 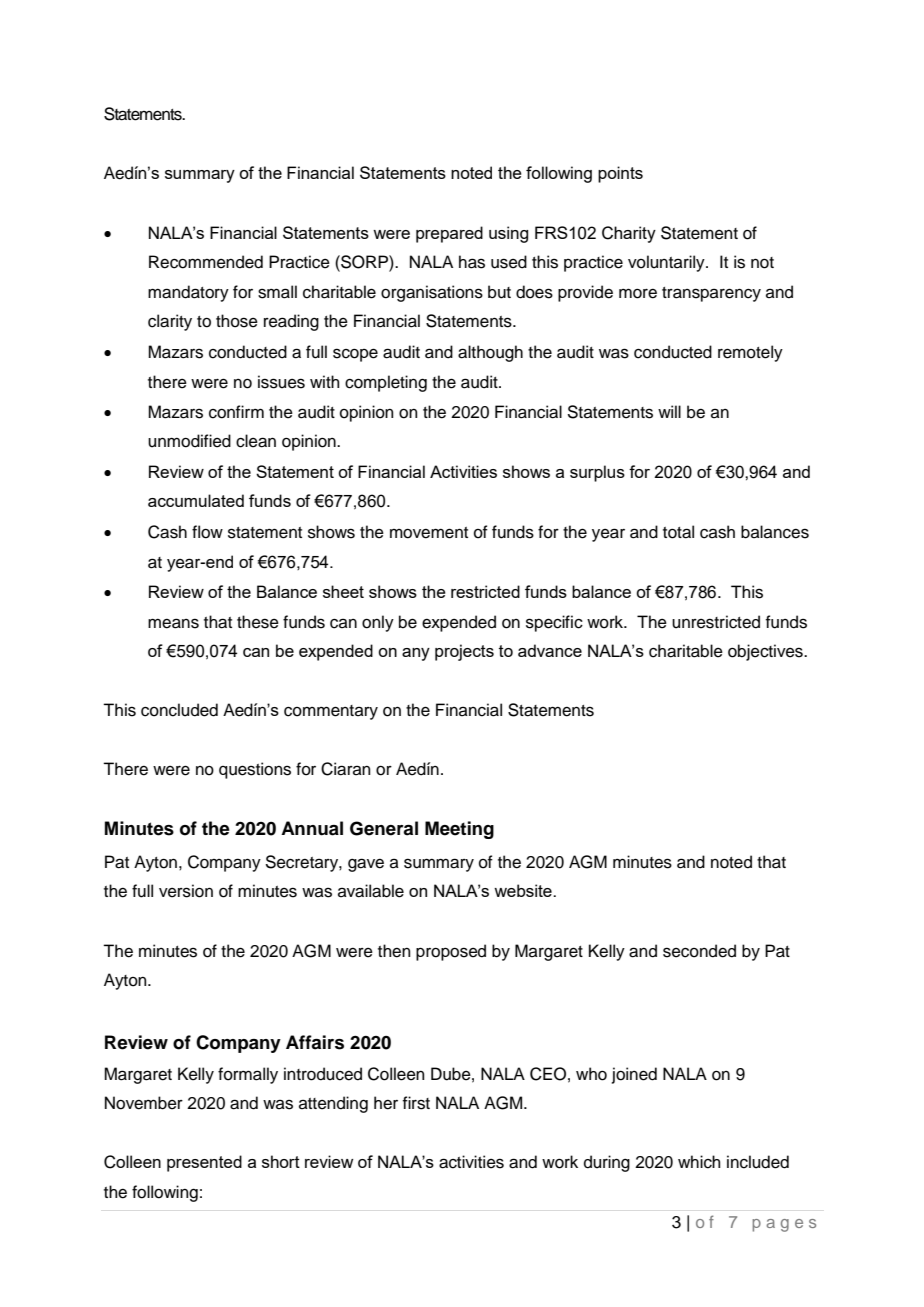 I want to click on seconded, so click(x=699, y=951).
